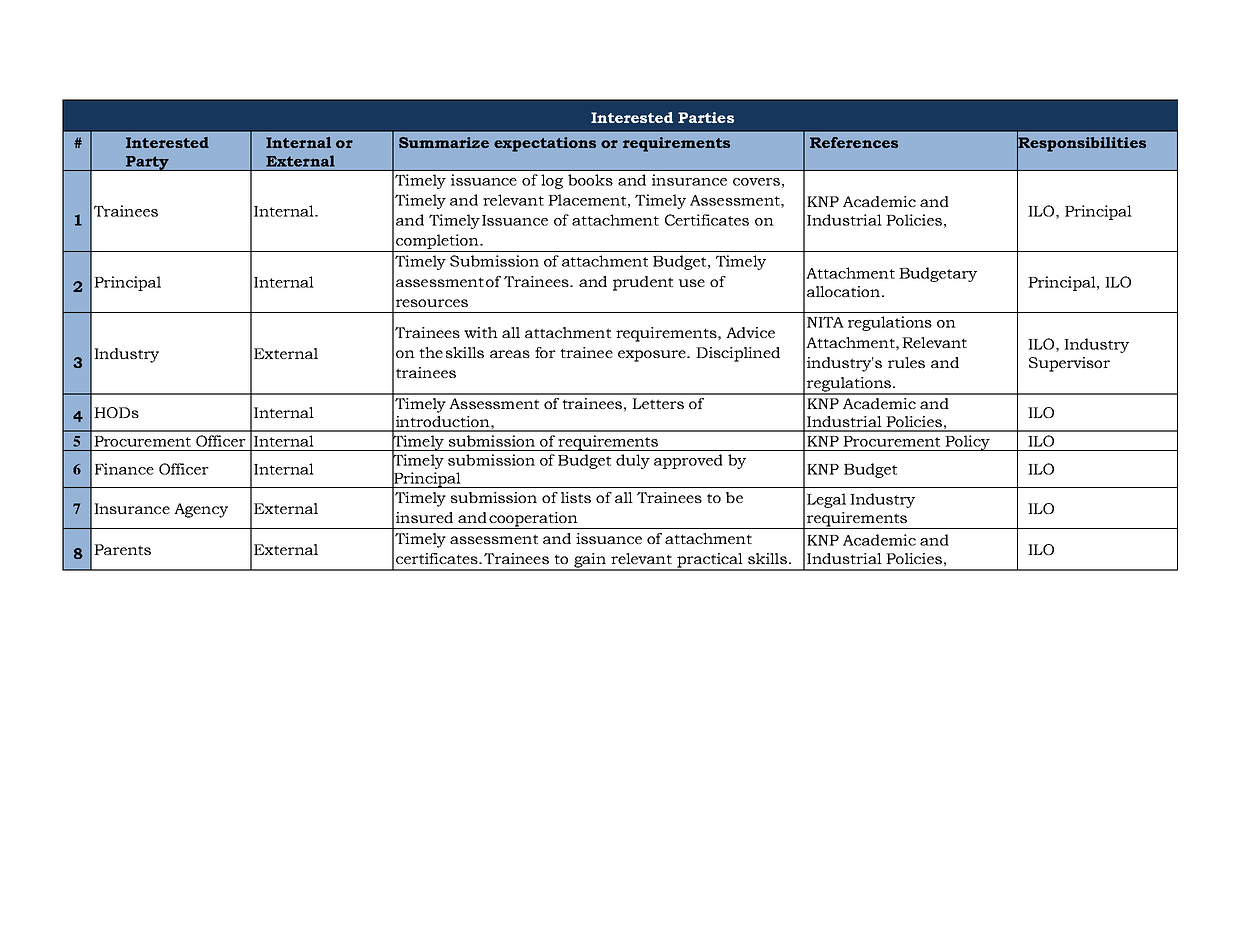 The image size is (1233, 952). Describe the element at coordinates (545, 144) in the screenshot. I see `expectations` at that location.
